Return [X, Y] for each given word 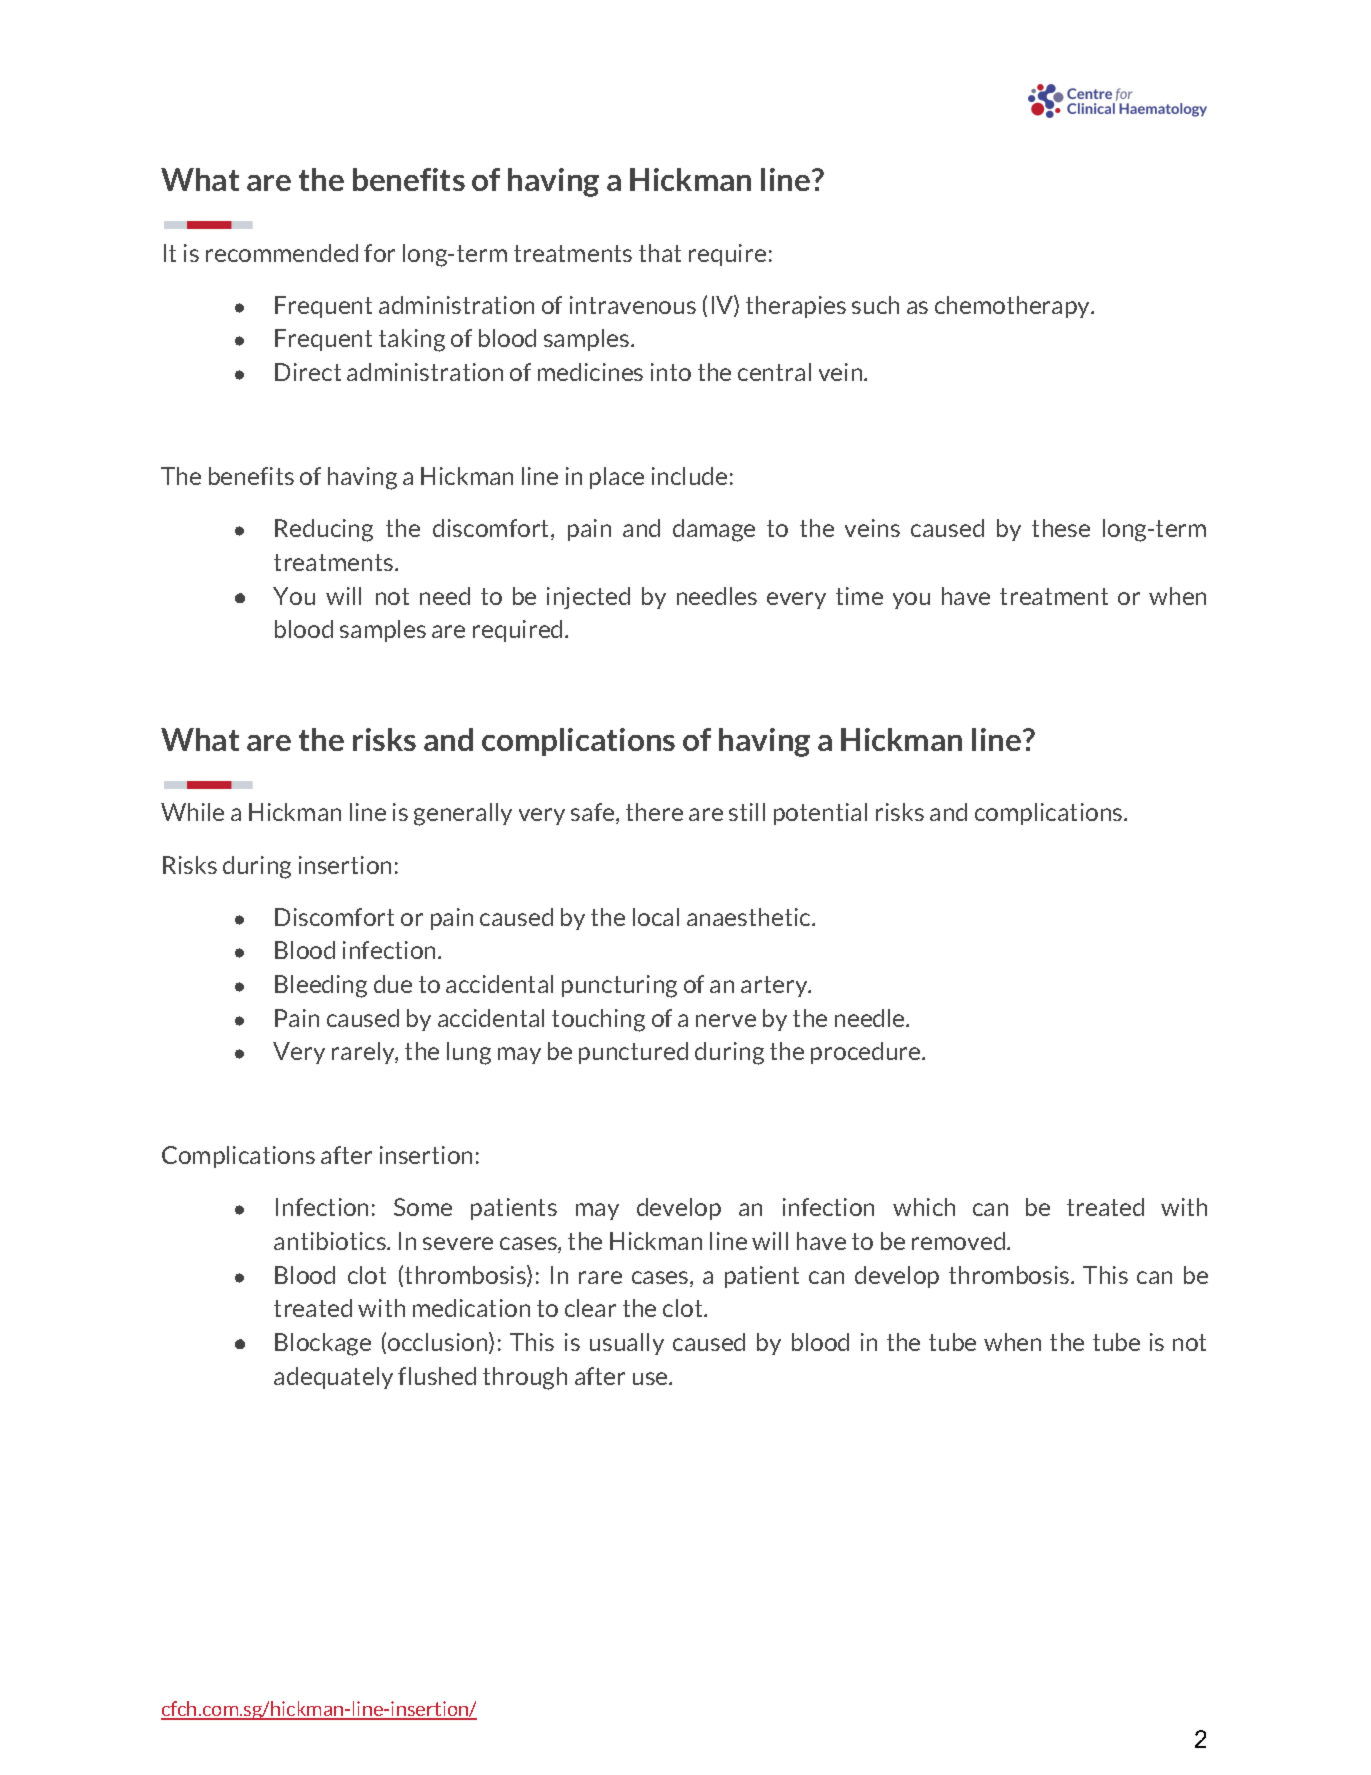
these [1061, 528]
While [192, 812]
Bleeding [321, 986]
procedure [867, 1053]
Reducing [324, 530]
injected [588, 598]
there [654, 812]
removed [958, 1241]
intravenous [633, 305]
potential [820, 814]
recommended [282, 253]
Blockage [323, 1344]
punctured [633, 1053]
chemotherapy [1014, 307]
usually [627, 1344]
